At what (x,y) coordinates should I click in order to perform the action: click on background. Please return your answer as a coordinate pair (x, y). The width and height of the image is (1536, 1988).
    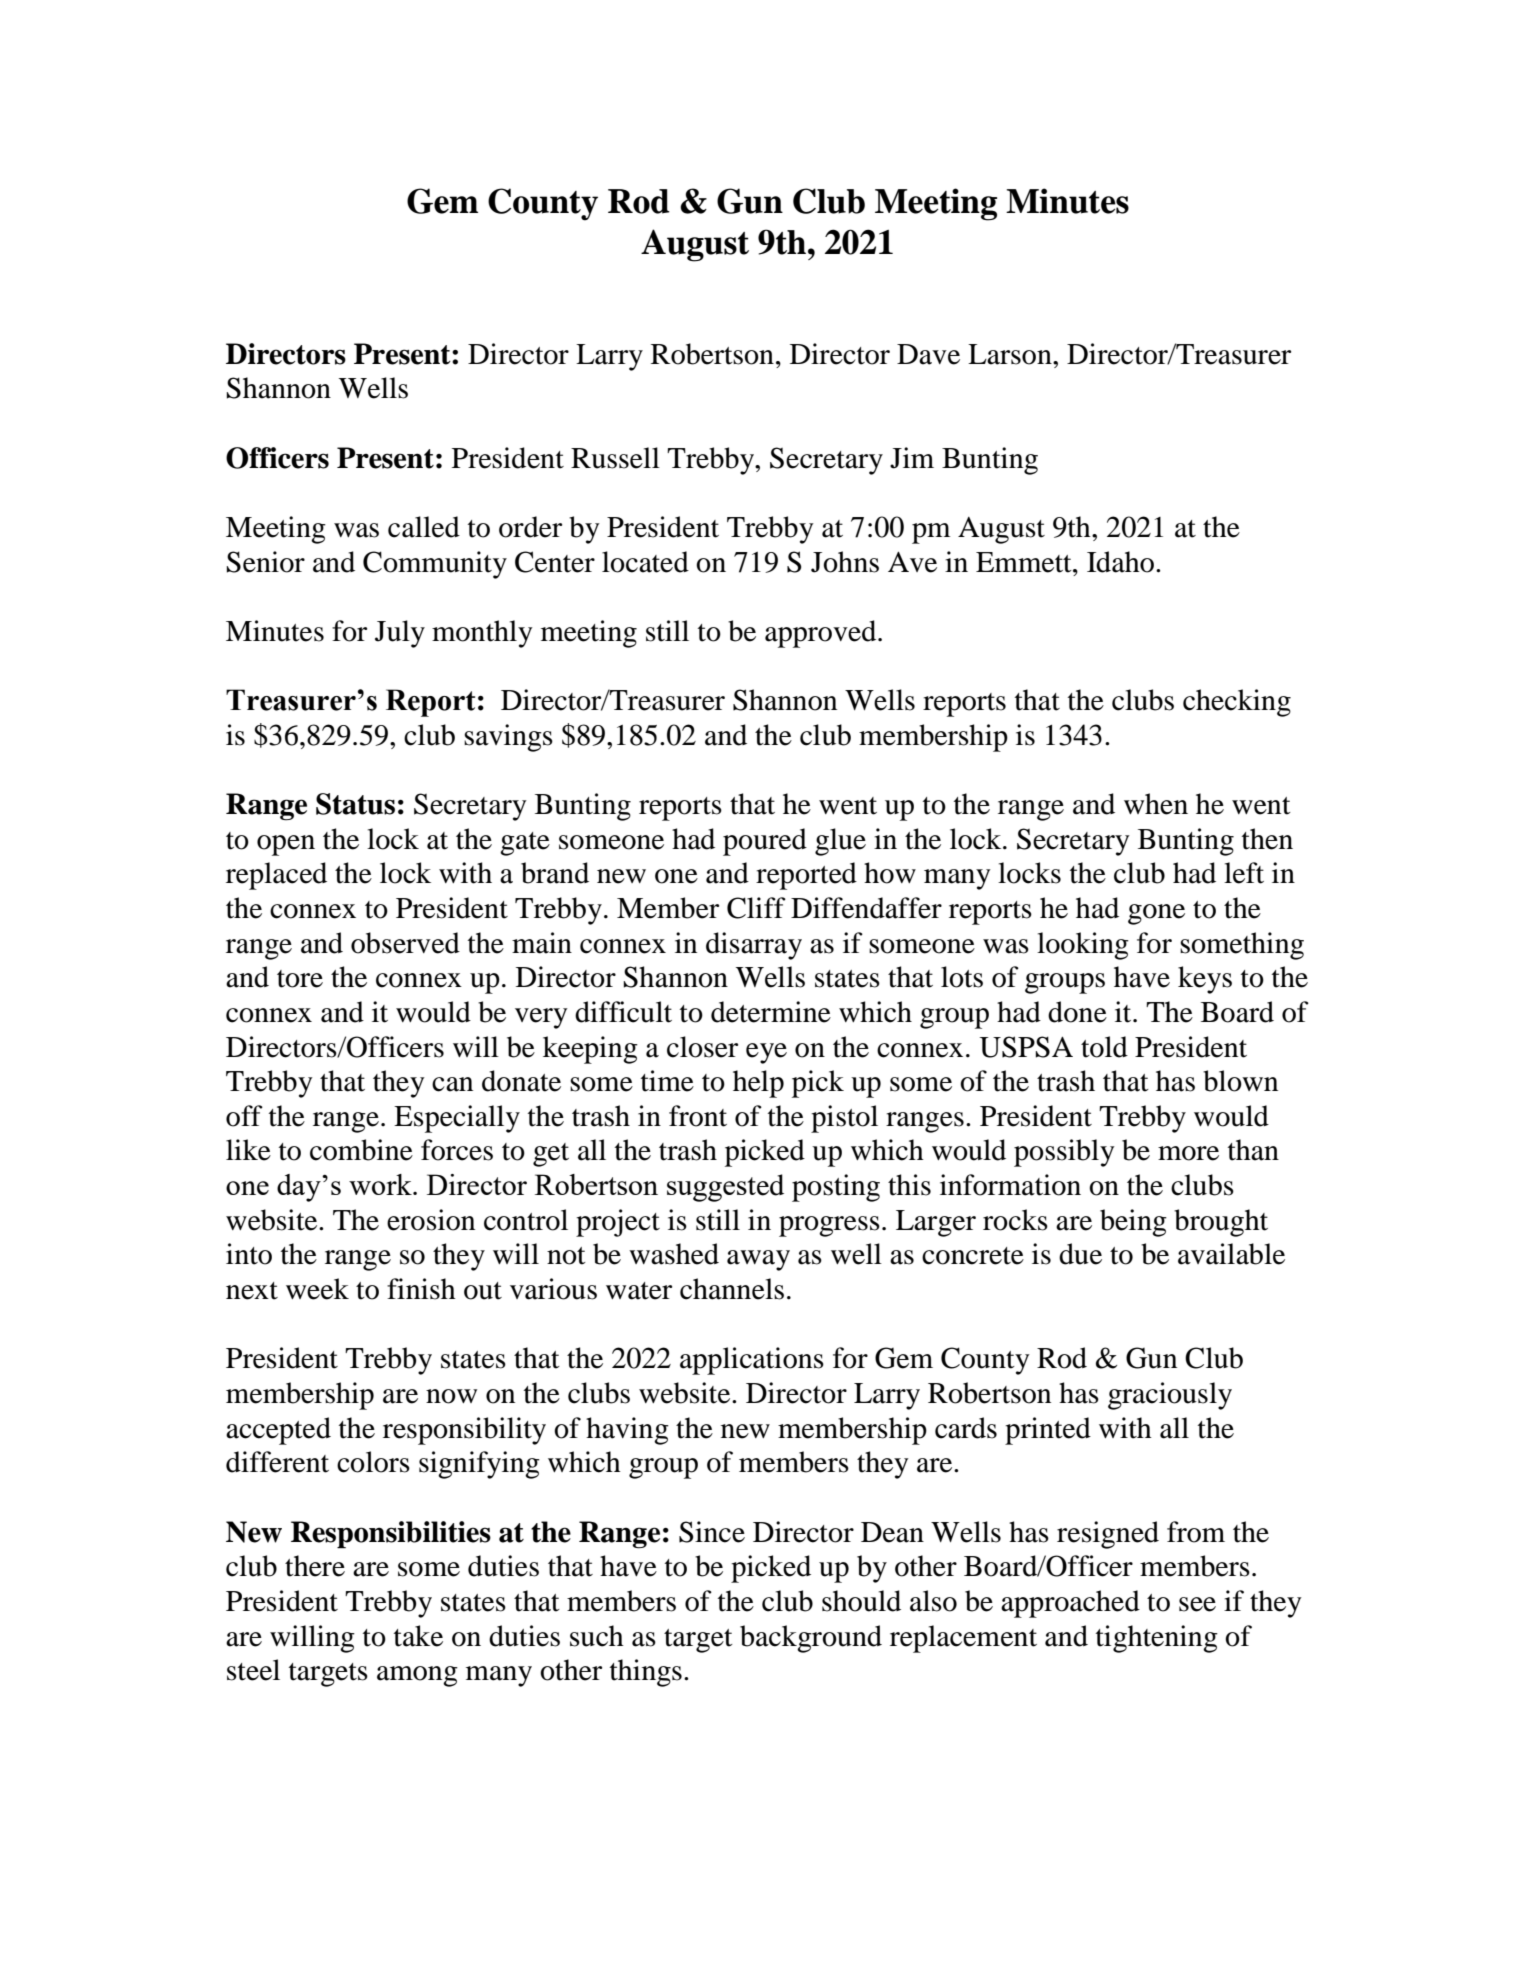
    Looking at the image, I should click on (811, 1639).
